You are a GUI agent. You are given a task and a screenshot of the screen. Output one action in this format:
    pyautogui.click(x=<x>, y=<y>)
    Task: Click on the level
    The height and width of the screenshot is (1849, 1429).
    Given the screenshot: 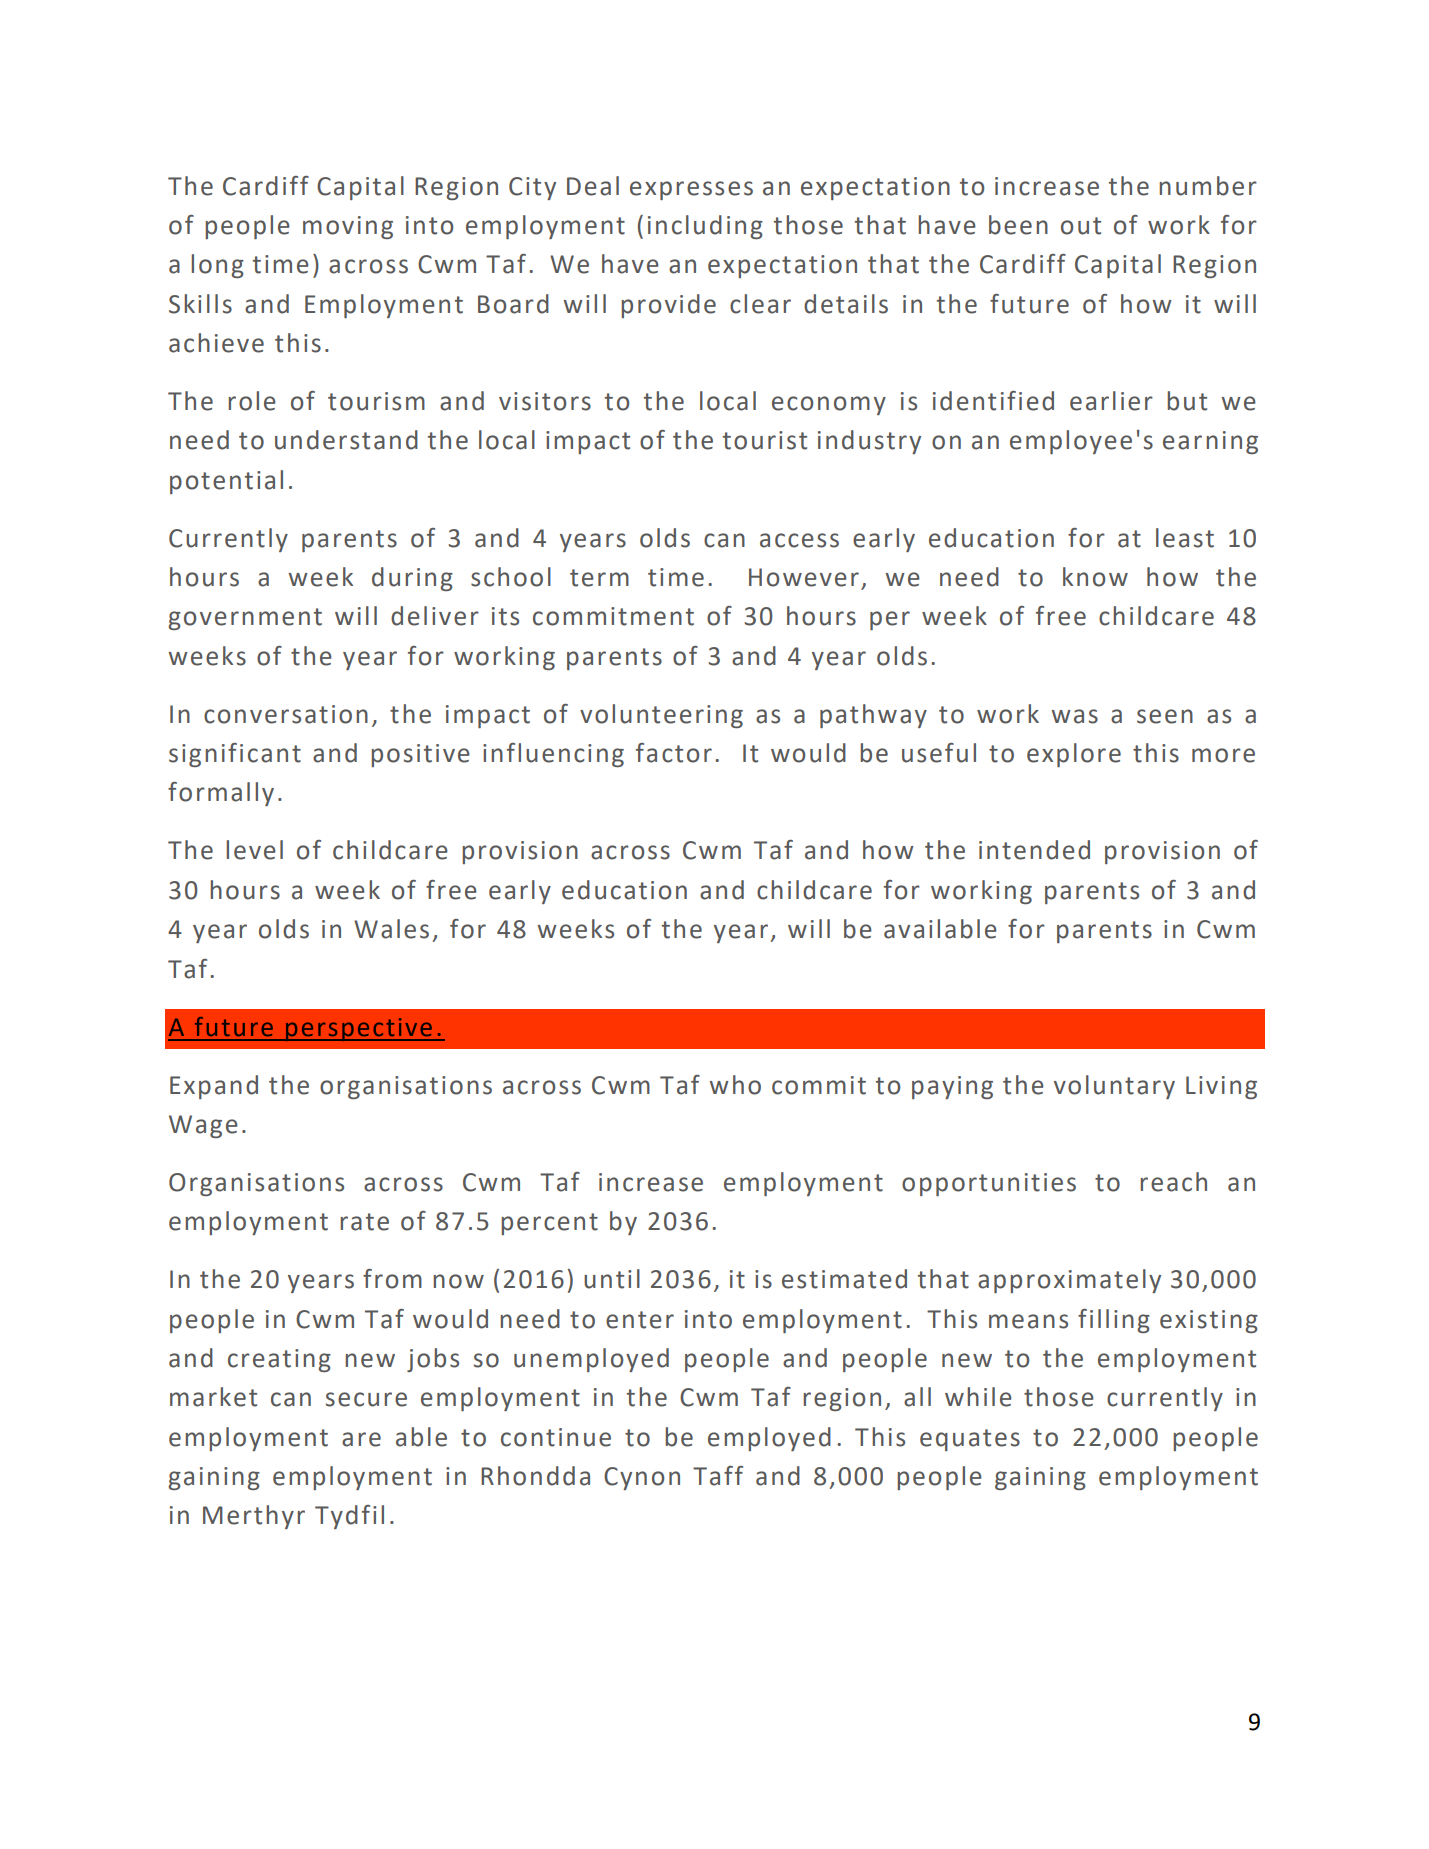 What is the action you would take?
    pyautogui.click(x=254, y=850)
